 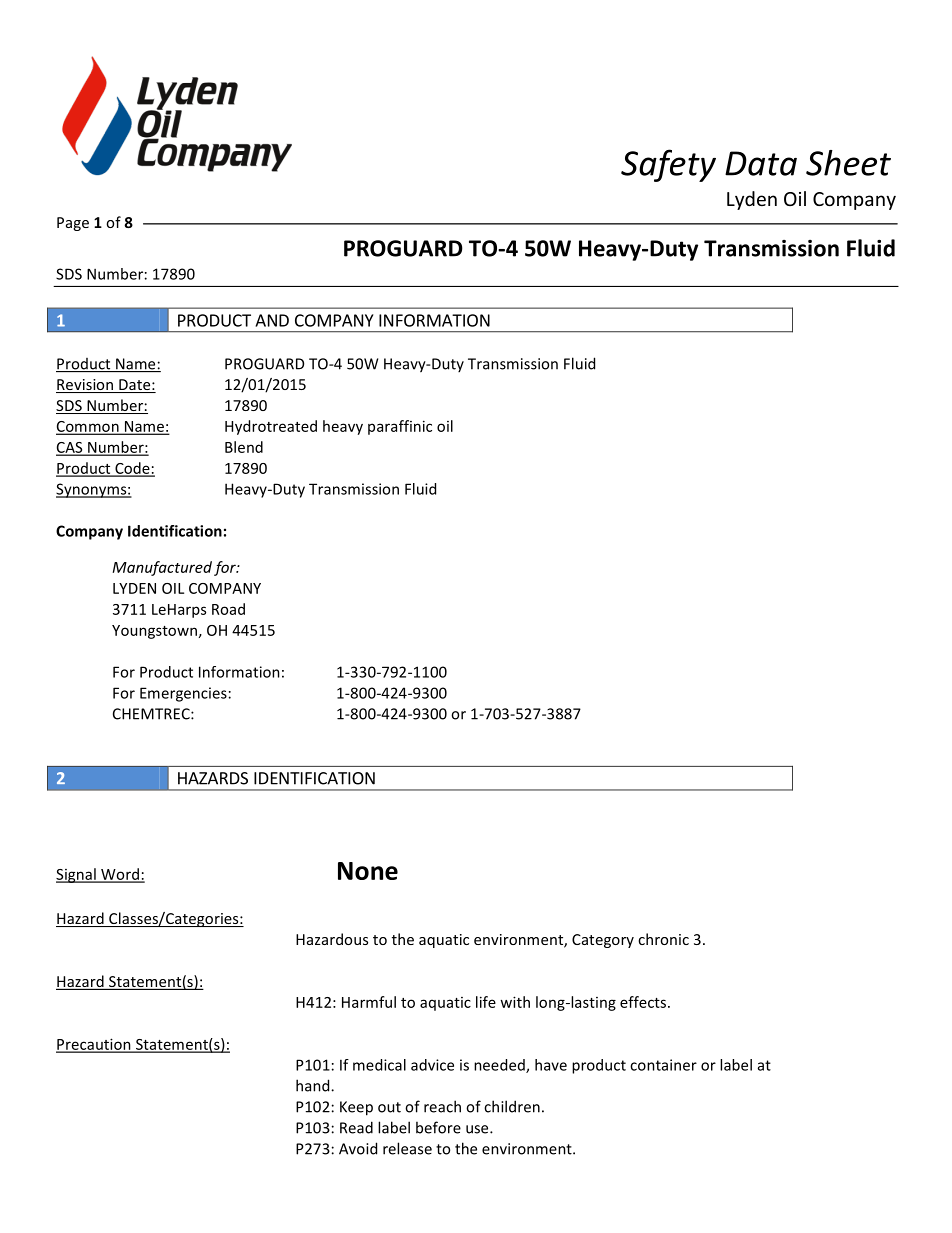 What do you see at coordinates (120, 875) in the screenshot?
I see `Word` at bounding box center [120, 875].
